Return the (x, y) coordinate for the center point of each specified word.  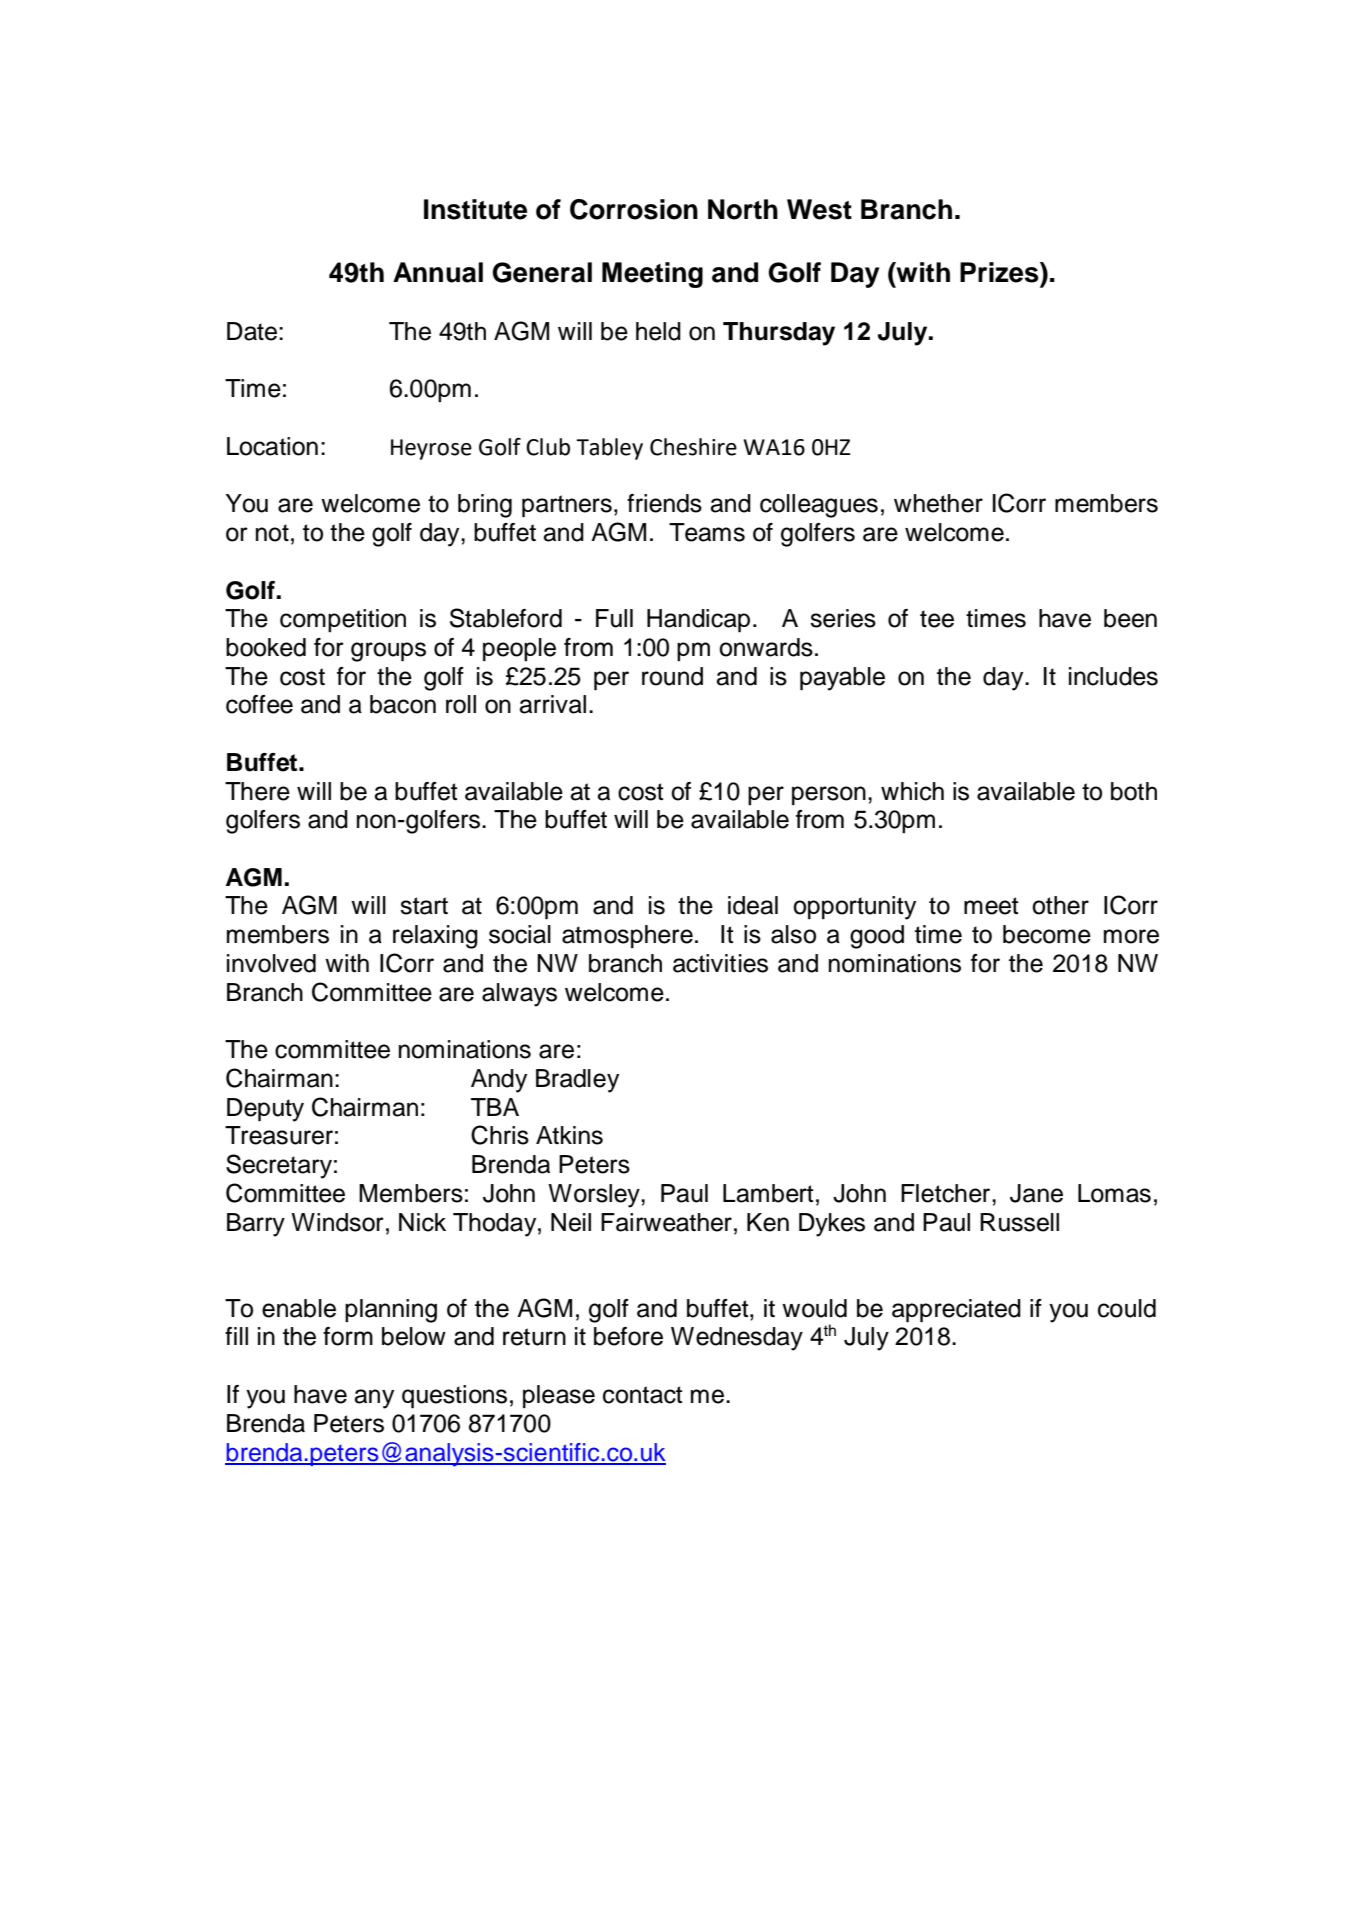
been (1130, 618)
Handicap (698, 621)
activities (720, 963)
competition (343, 620)
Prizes (1000, 272)
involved (271, 963)
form (348, 1336)
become (1047, 934)
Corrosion (634, 209)
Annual (438, 272)
